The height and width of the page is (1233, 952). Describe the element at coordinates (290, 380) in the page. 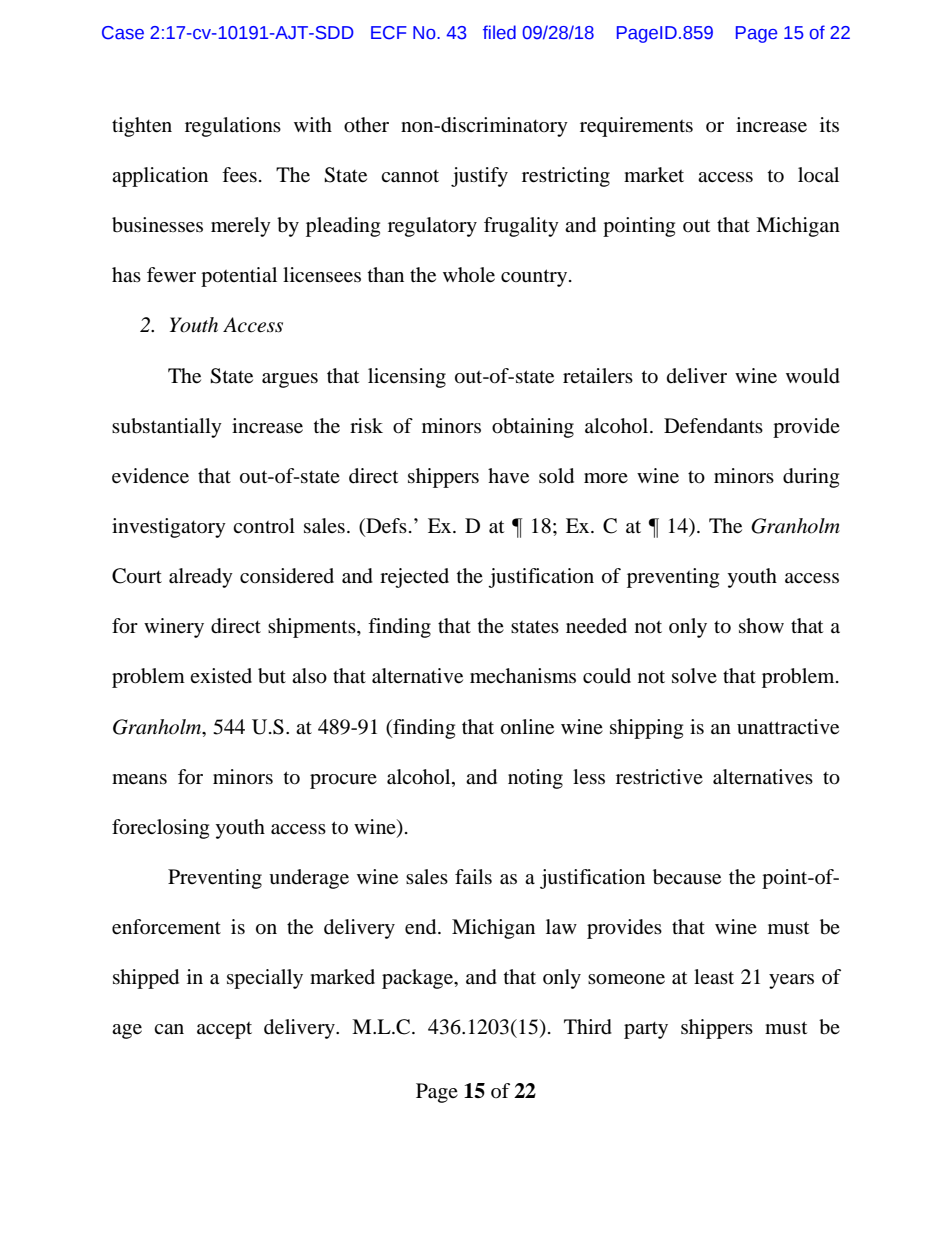

I see `argues` at that location.
